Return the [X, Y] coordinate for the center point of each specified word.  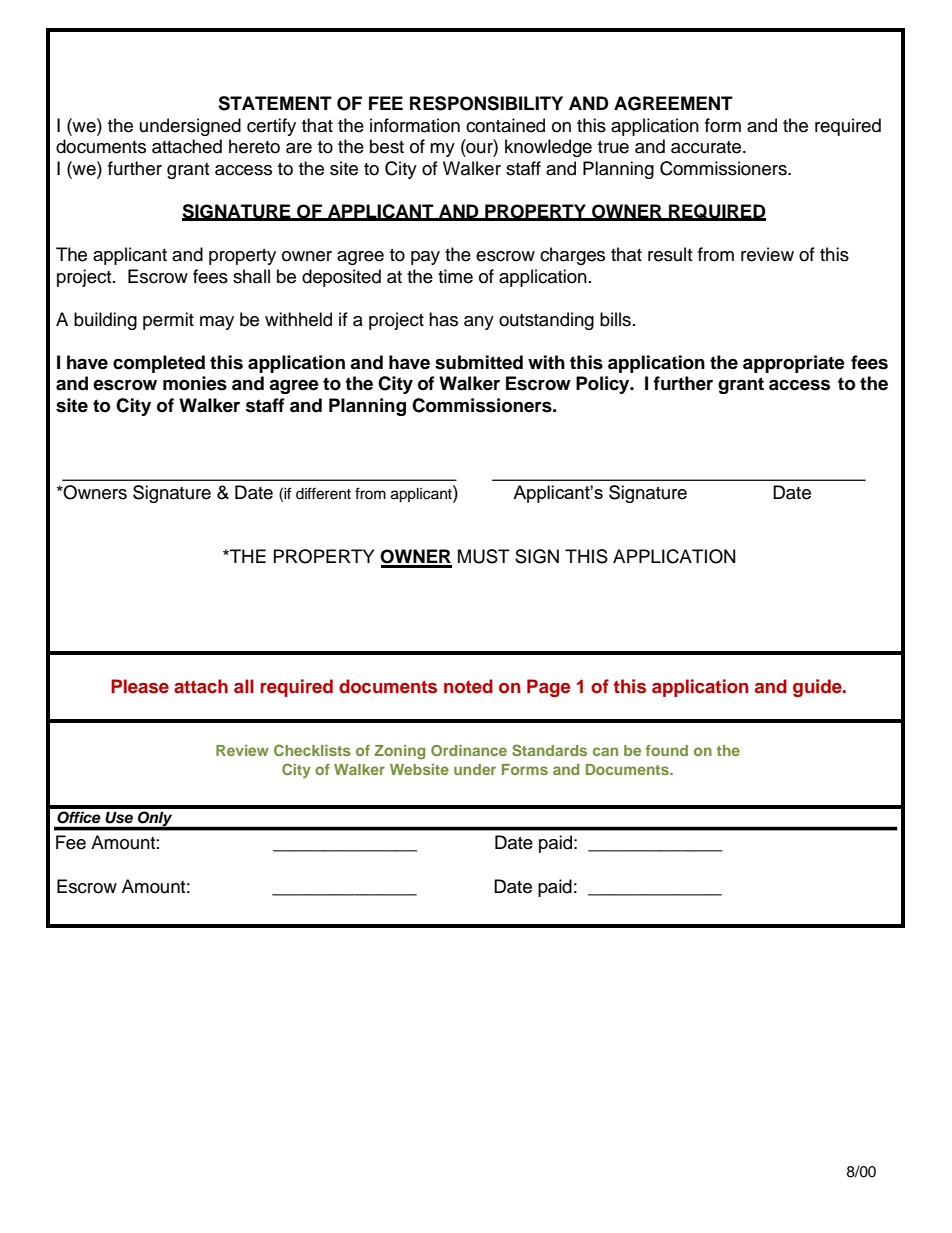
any [479, 323]
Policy [604, 385]
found [667, 750]
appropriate [794, 364]
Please [140, 686]
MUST [484, 556]
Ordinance [469, 750]
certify [271, 127]
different [323, 493]
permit [168, 321]
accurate [707, 147]
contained [505, 125]
